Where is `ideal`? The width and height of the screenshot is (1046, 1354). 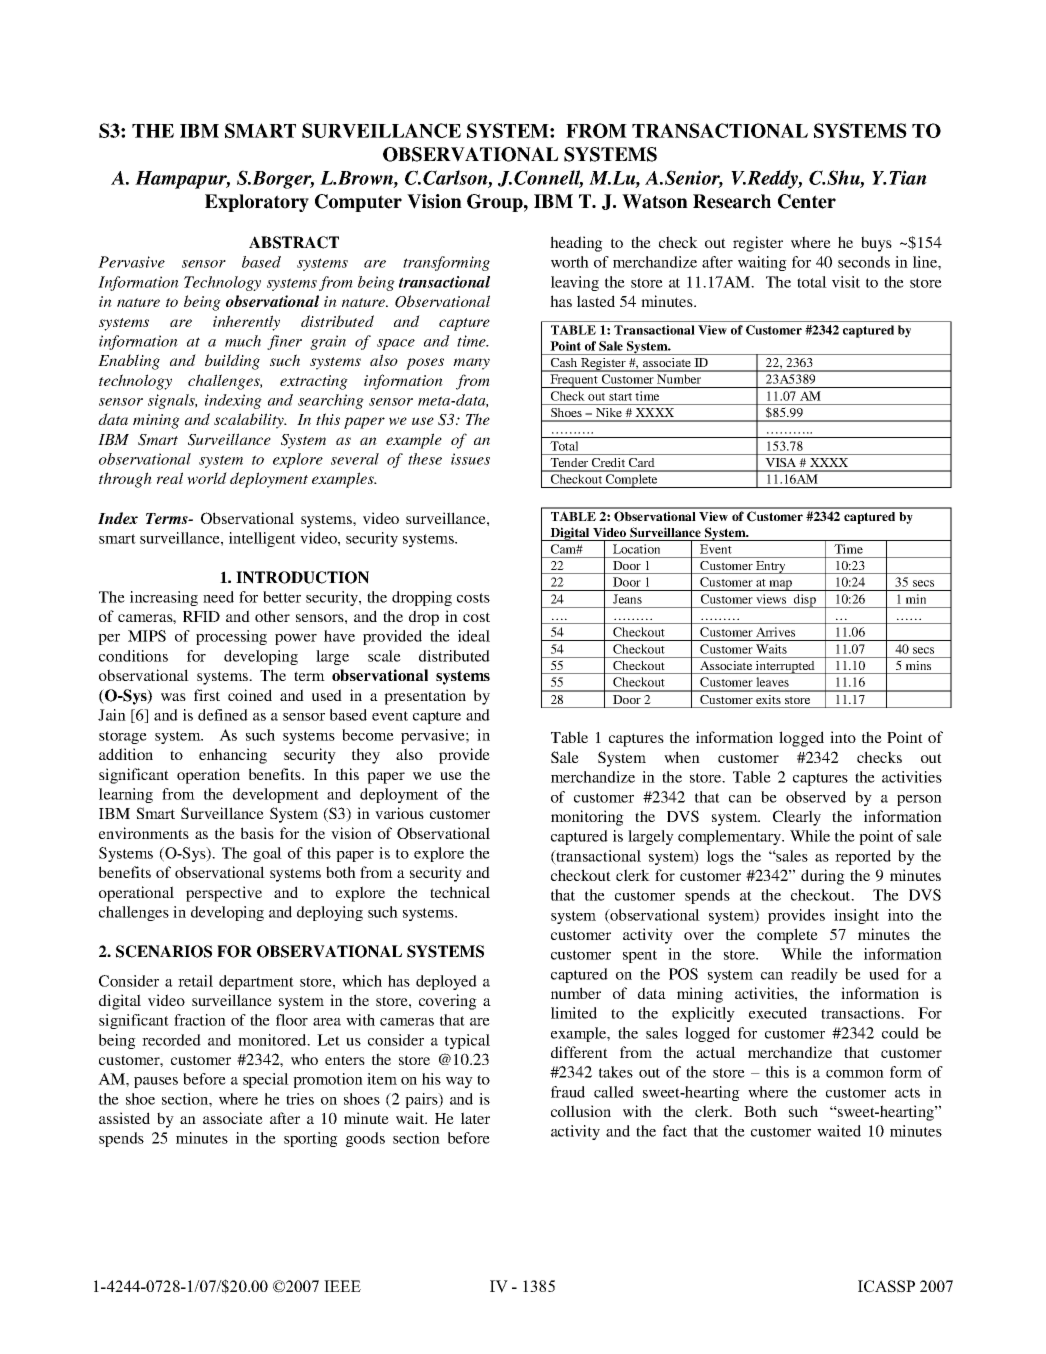
ideal is located at coordinates (474, 636).
